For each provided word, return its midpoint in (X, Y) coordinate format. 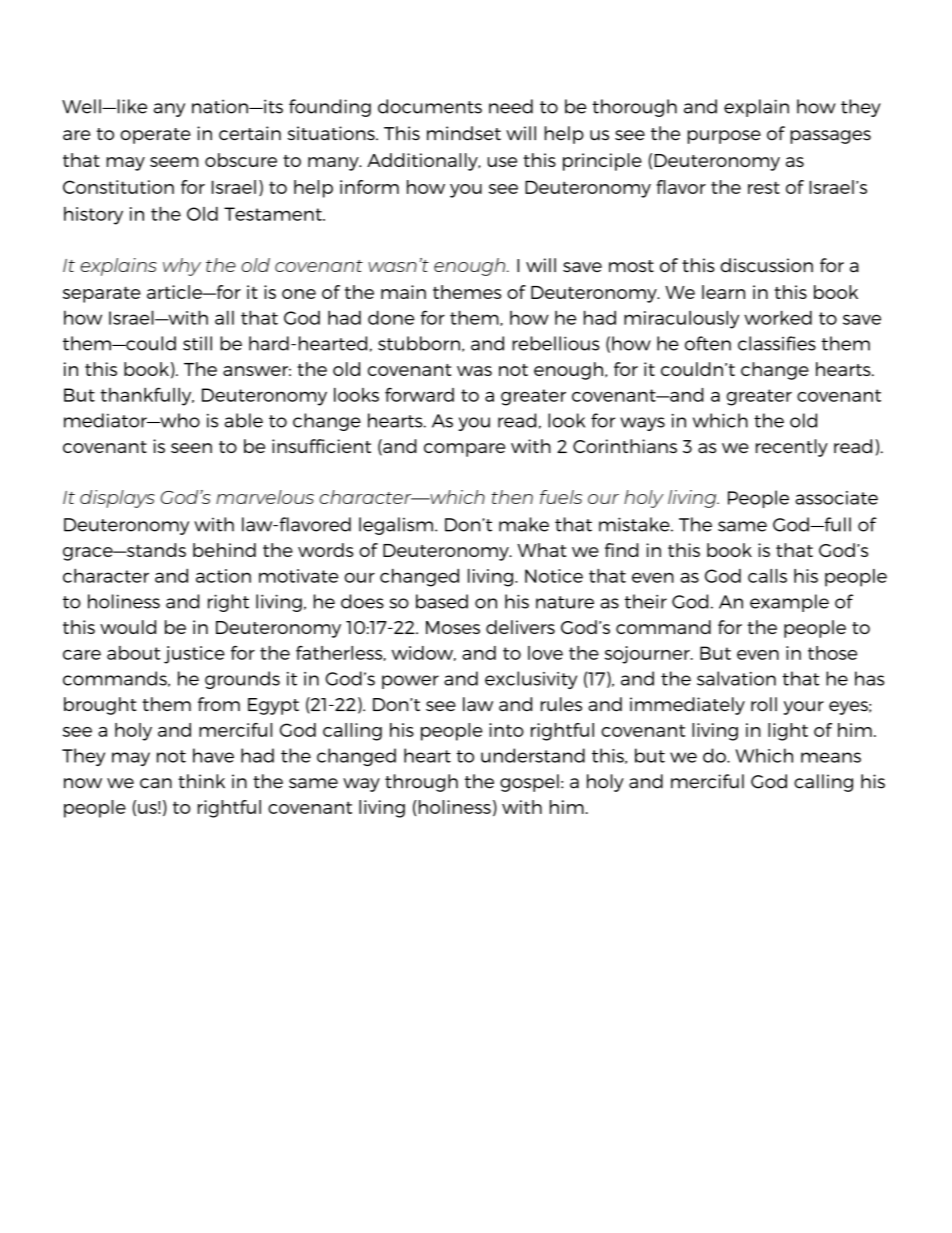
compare (464, 450)
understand (533, 755)
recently (792, 448)
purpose (724, 137)
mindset (464, 133)
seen (191, 448)
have (213, 755)
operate (155, 136)
